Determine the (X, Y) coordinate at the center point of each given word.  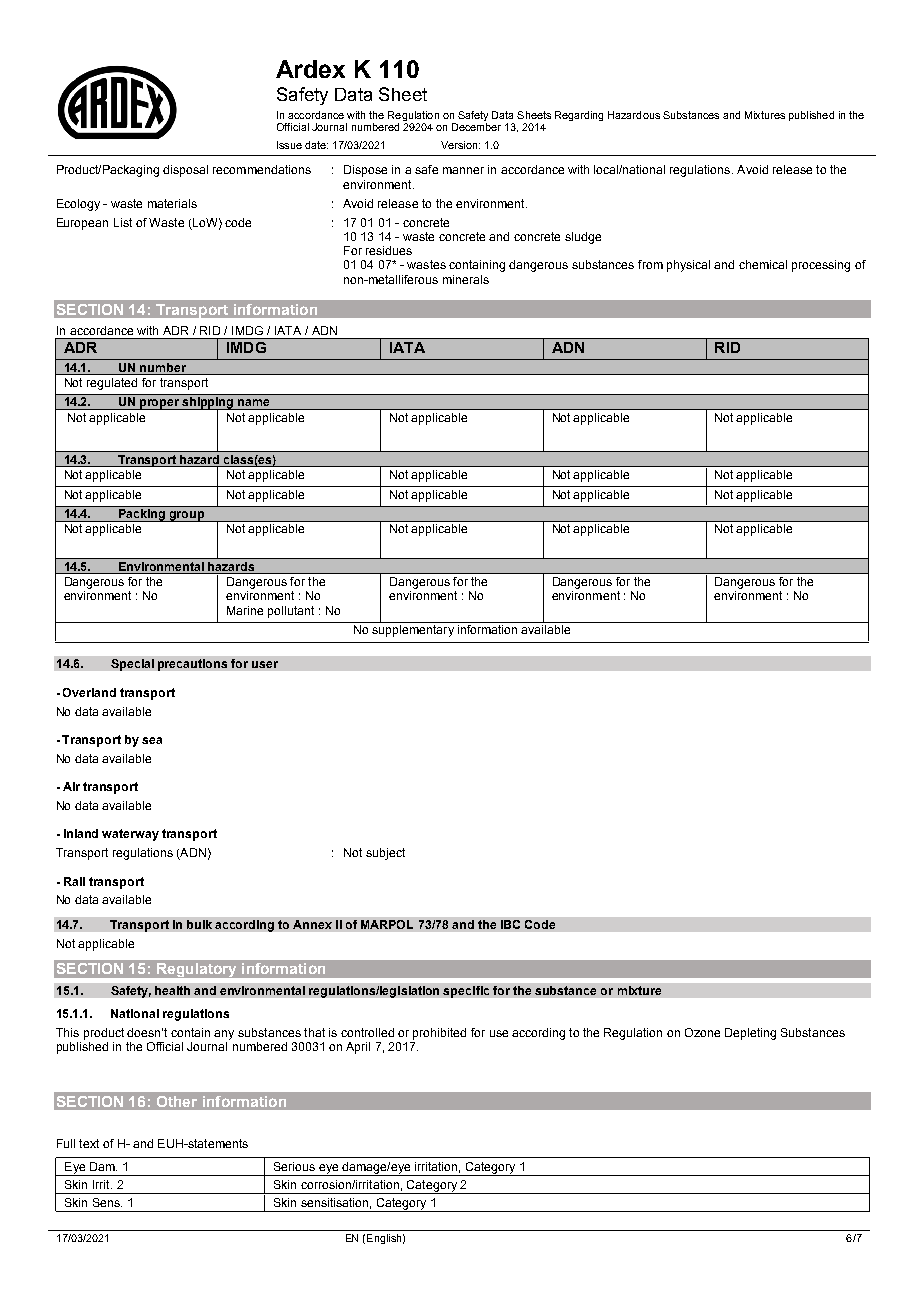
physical (688, 266)
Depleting (750, 1034)
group (187, 516)
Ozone (702, 1032)
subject (385, 854)
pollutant (291, 612)
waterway (130, 835)
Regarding (579, 116)
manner (463, 170)
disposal (185, 171)
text (89, 1143)
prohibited (439, 1034)
